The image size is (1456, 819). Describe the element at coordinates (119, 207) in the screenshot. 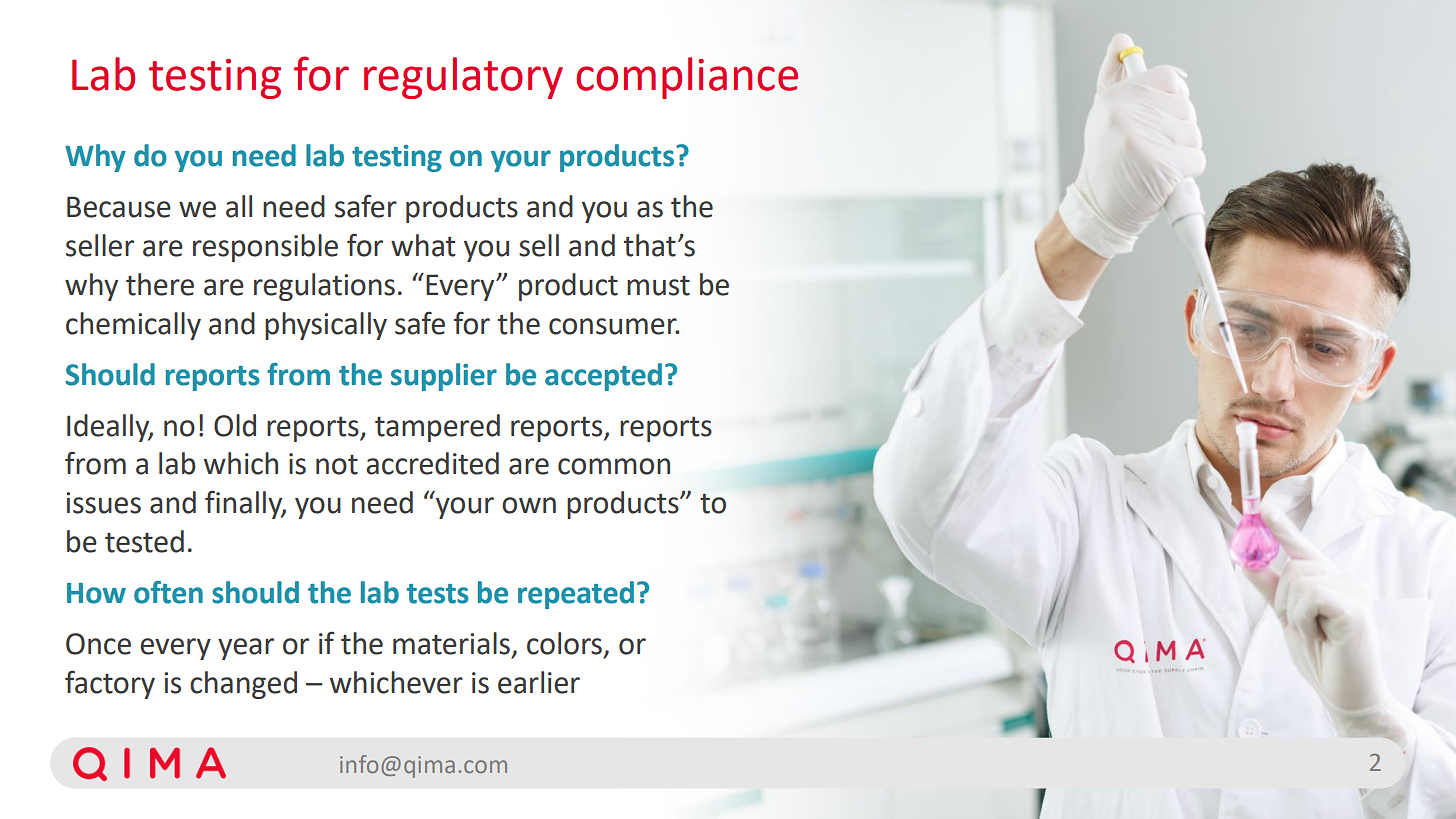

I see `Because` at that location.
